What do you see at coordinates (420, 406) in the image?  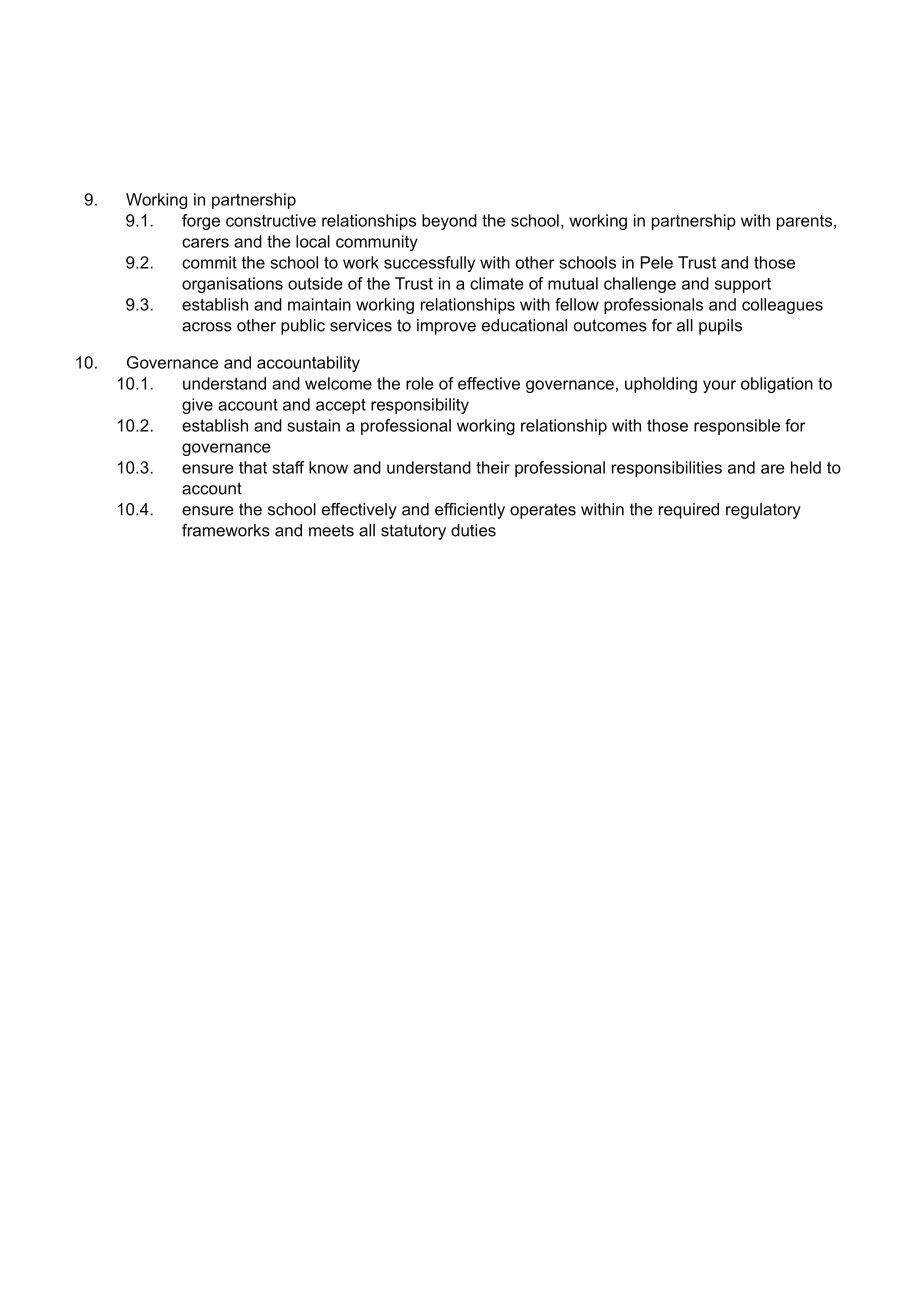 I see `responsibility` at bounding box center [420, 406].
